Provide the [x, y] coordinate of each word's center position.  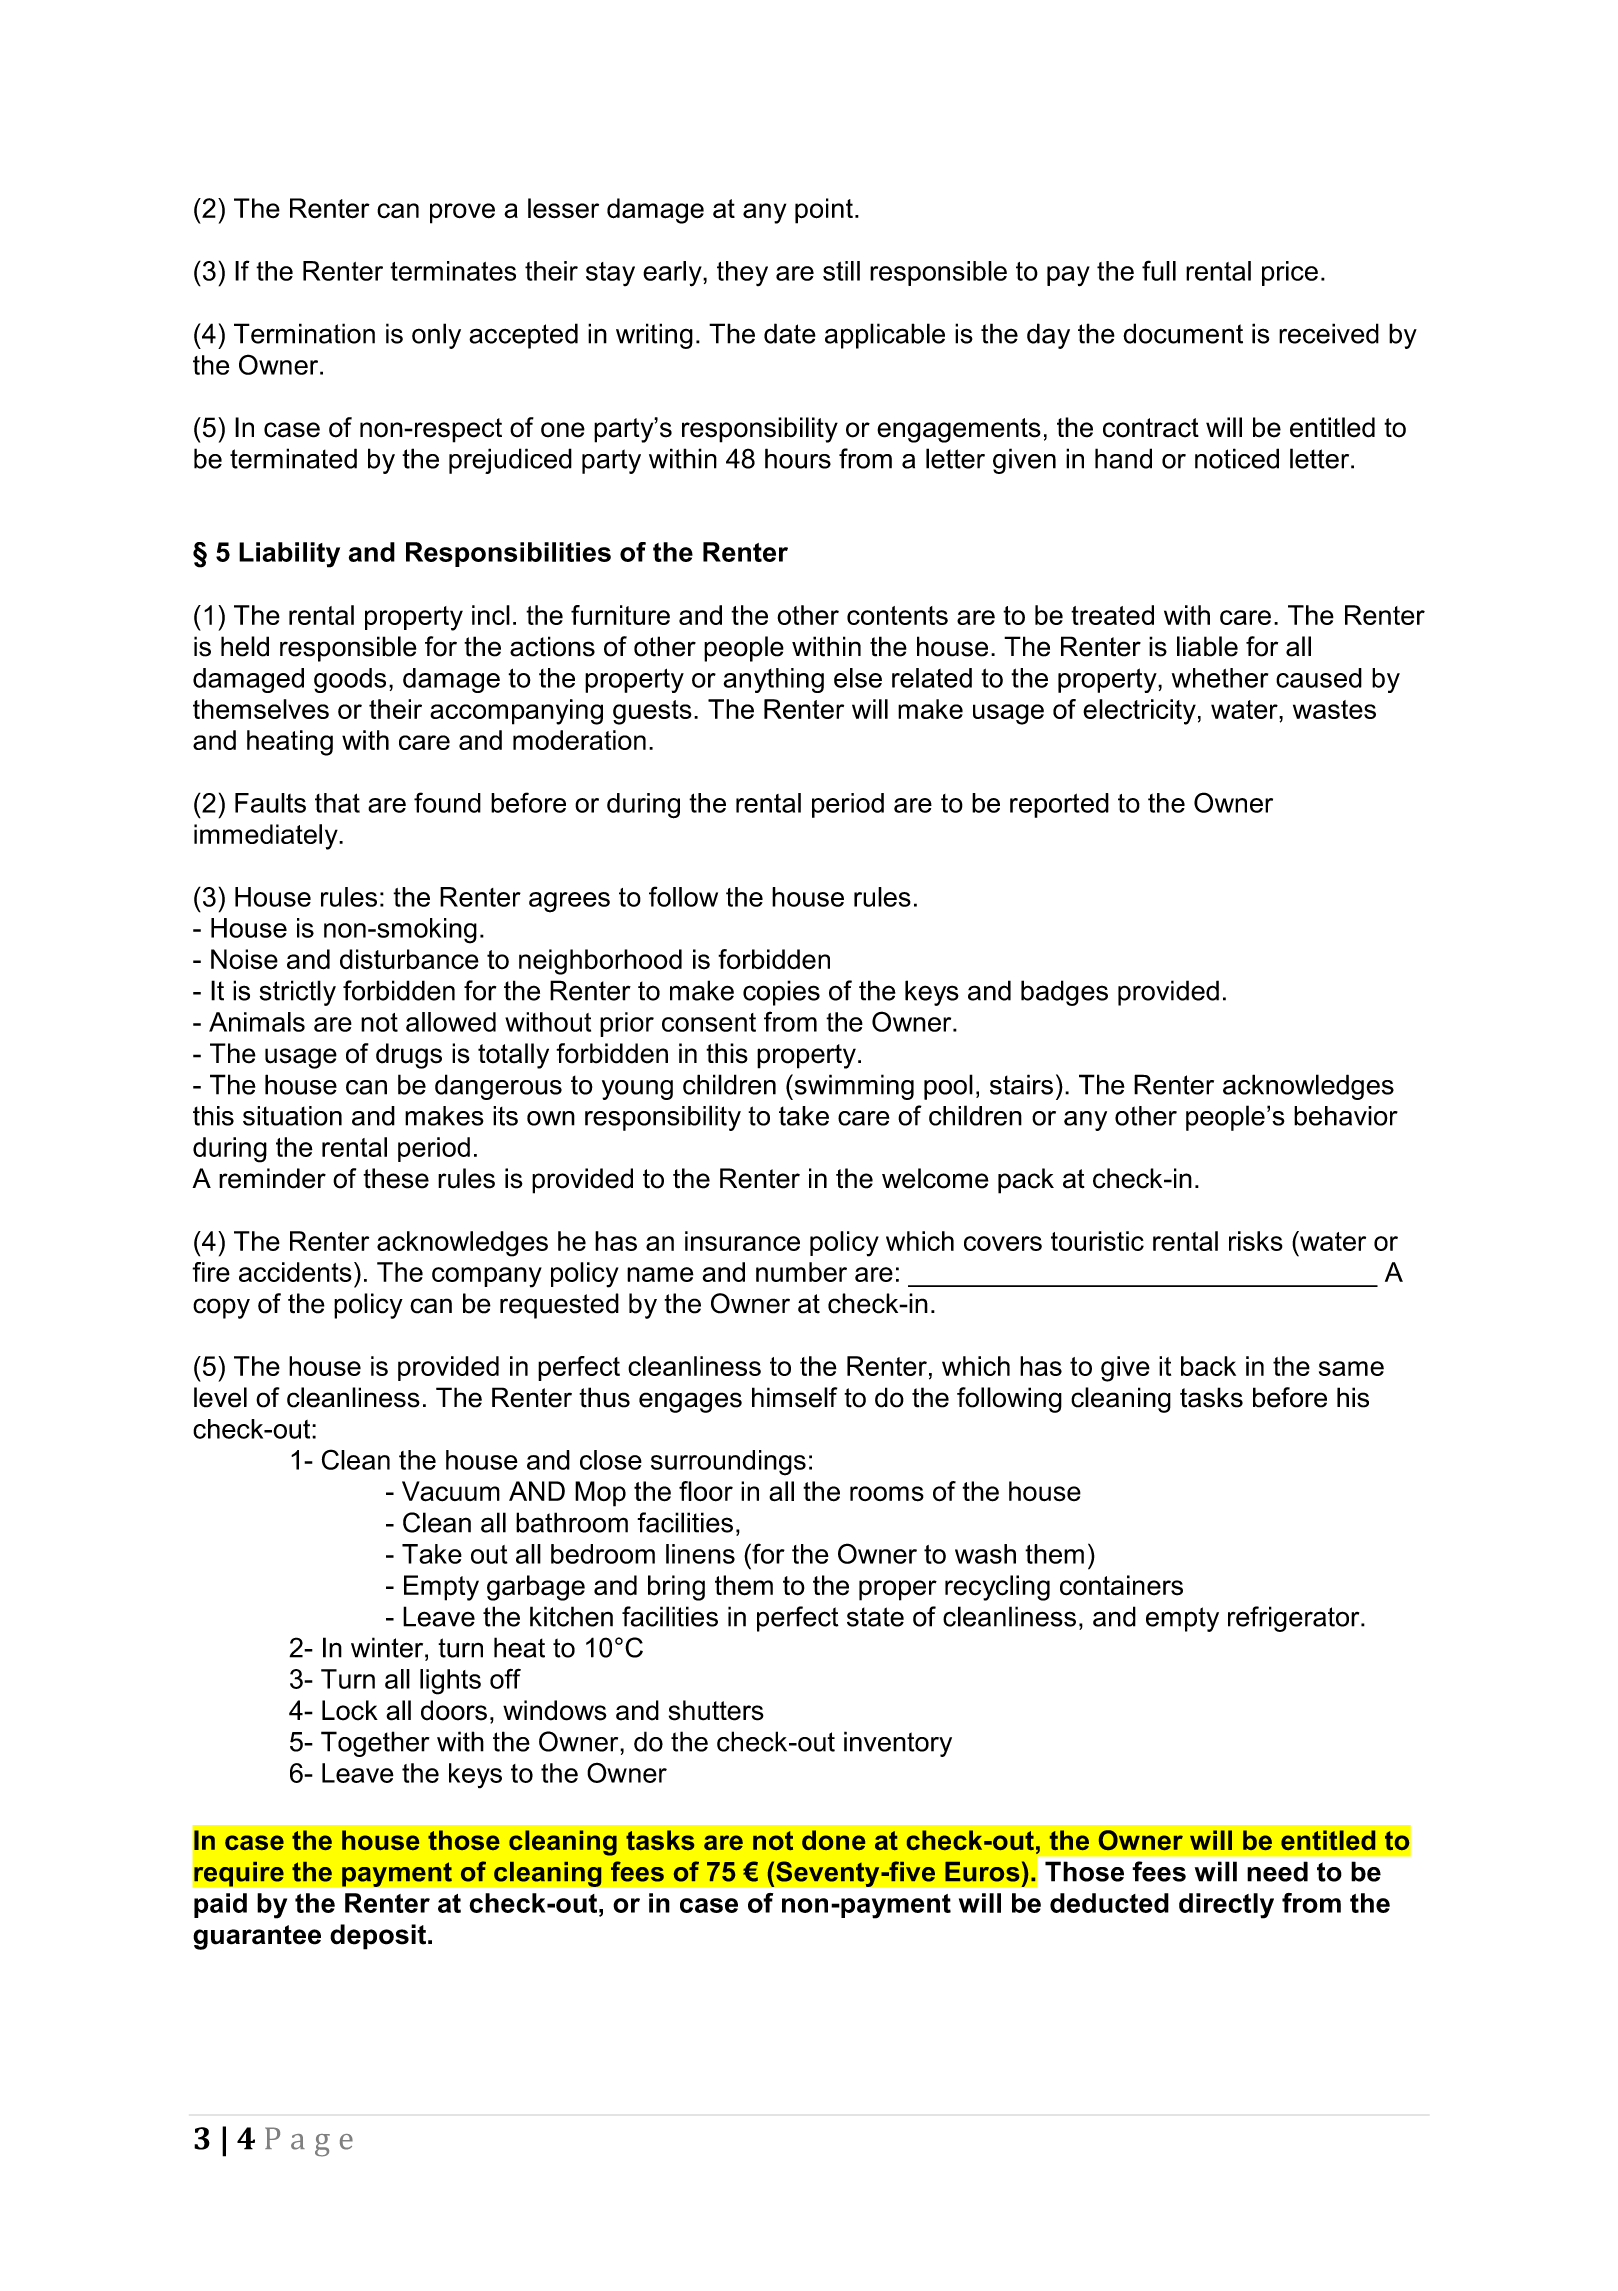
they [742, 273]
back [1208, 1366]
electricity [1139, 712]
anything [773, 680]
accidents [295, 1272]
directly [1226, 1906]
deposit [379, 1937]
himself [794, 1397]
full [1159, 270]
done [833, 1840]
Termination [304, 333]
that [337, 803]
